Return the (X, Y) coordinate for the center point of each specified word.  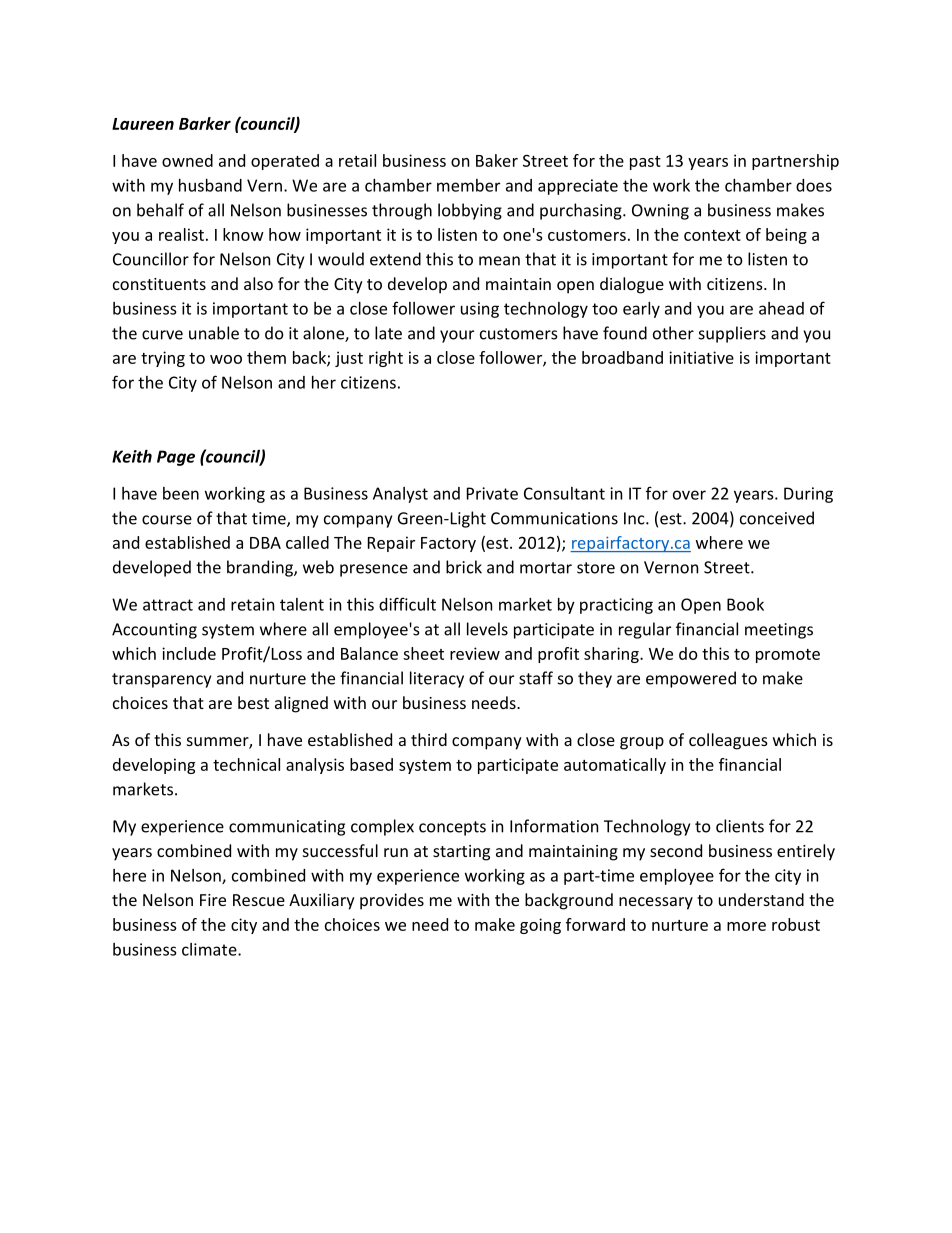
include (189, 653)
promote (788, 656)
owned (187, 160)
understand (761, 899)
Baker (497, 160)
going (540, 926)
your (457, 336)
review (475, 653)
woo (226, 359)
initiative (701, 357)
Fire (213, 900)
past (645, 163)
